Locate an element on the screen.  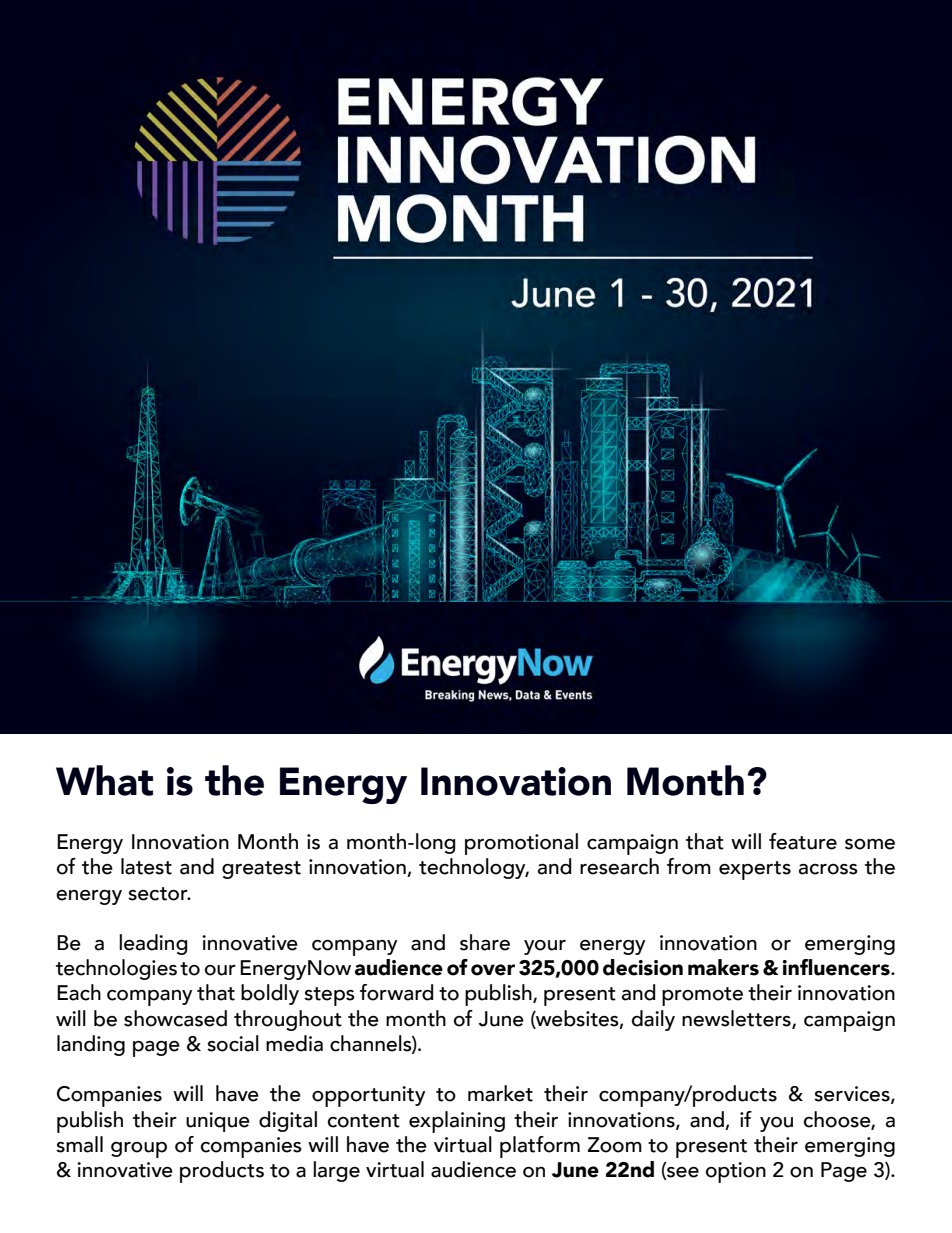
What is located at coordinates (104, 780).
